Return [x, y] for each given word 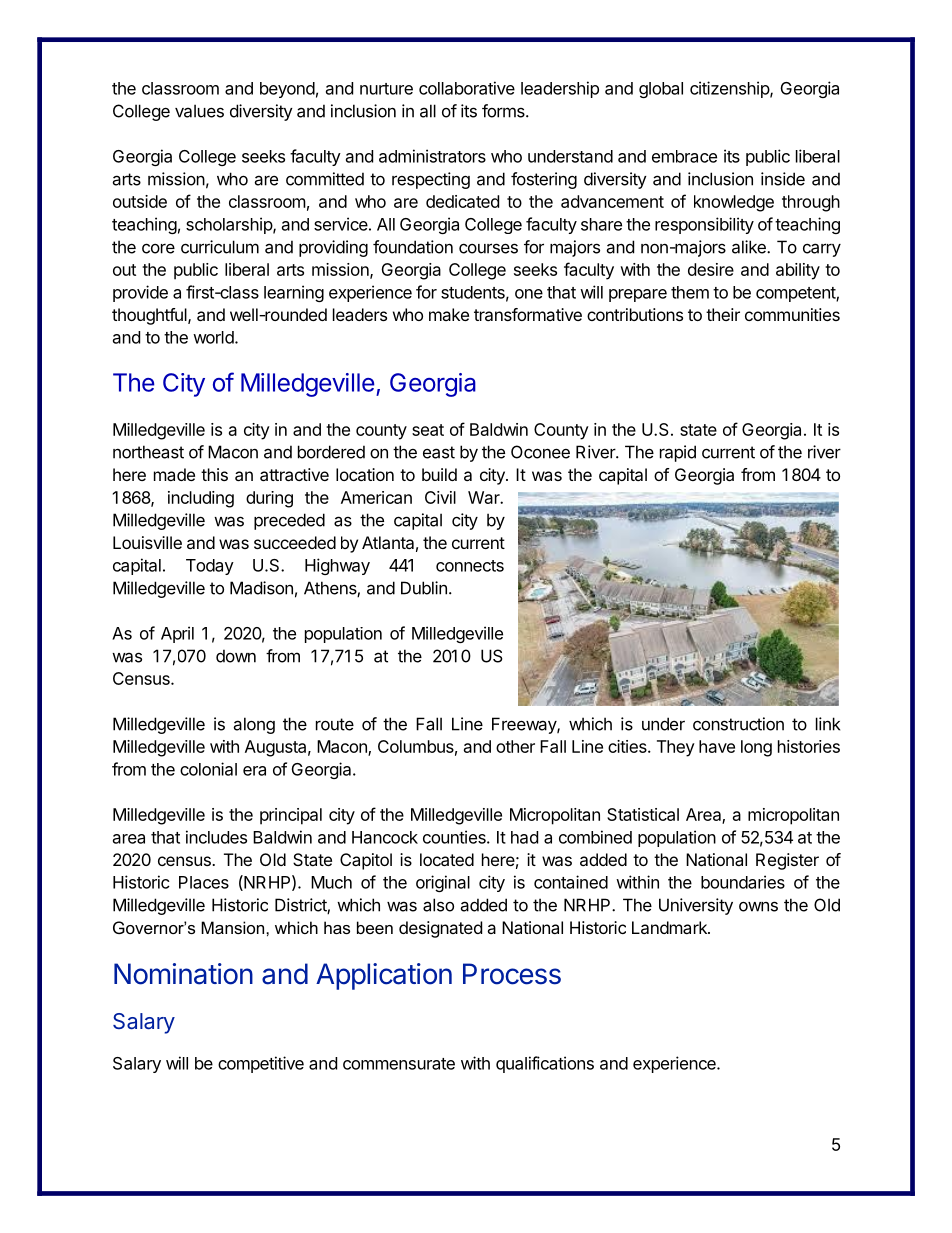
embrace [684, 156]
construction [738, 724]
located [447, 859]
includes [216, 837]
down [236, 656]
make [449, 314]
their [723, 314]
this [214, 474]
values [199, 111]
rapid [678, 453]
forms [504, 111]
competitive [261, 1064]
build [439, 474]
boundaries [743, 882]
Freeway [525, 725]
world [213, 337]
